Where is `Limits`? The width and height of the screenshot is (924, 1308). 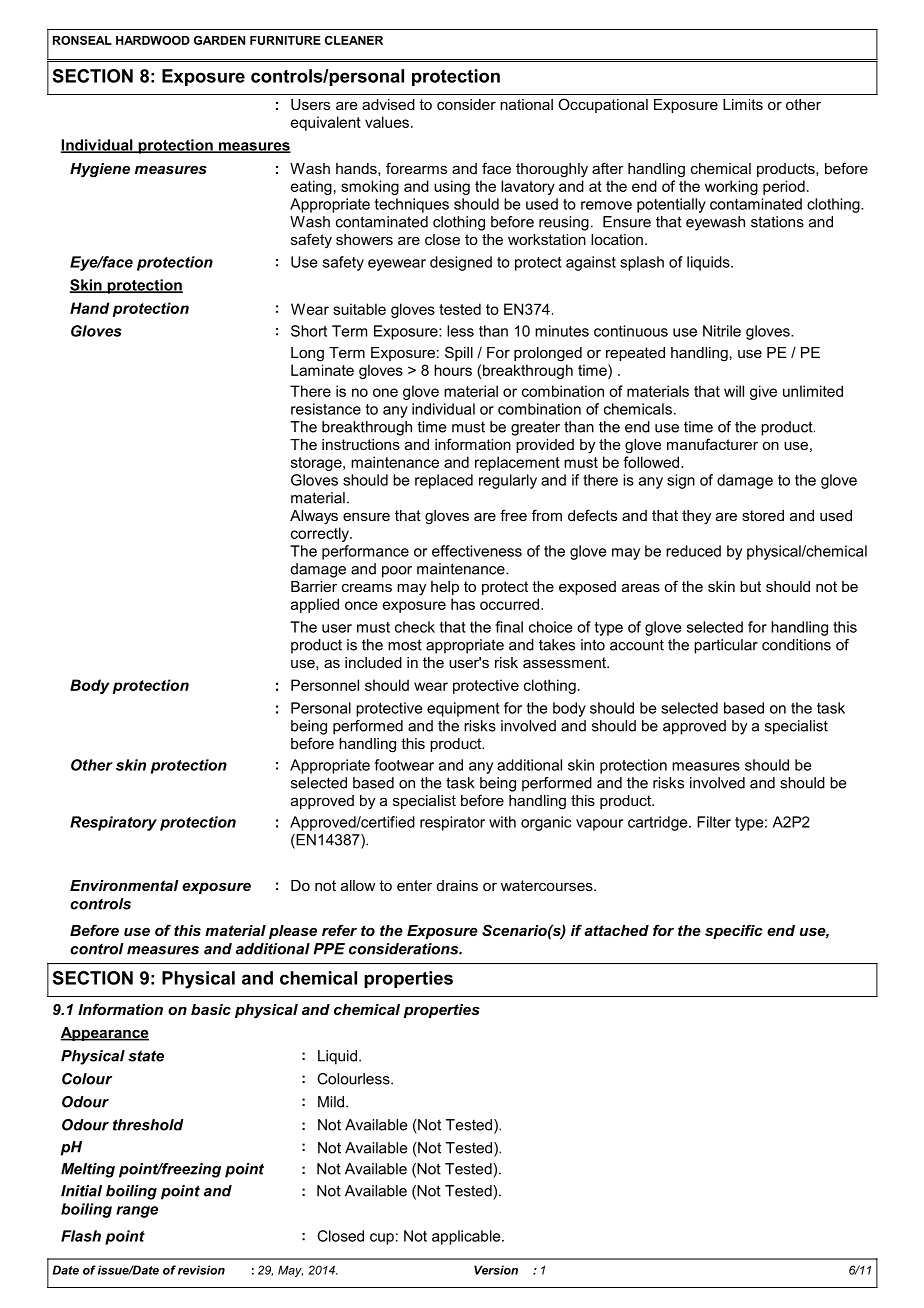 Limits is located at coordinates (743, 104).
